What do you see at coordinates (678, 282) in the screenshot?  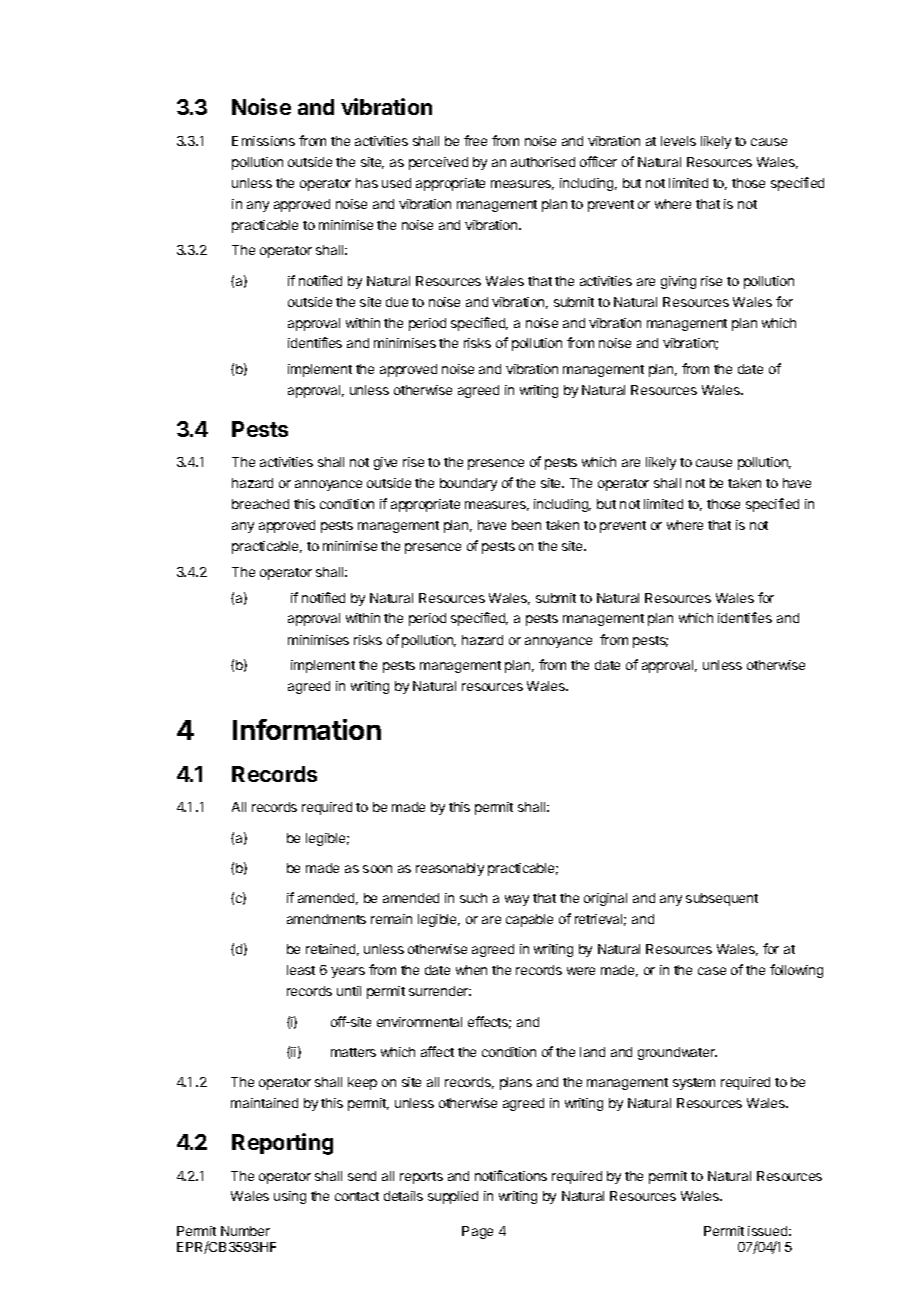 I see `giving` at bounding box center [678, 282].
